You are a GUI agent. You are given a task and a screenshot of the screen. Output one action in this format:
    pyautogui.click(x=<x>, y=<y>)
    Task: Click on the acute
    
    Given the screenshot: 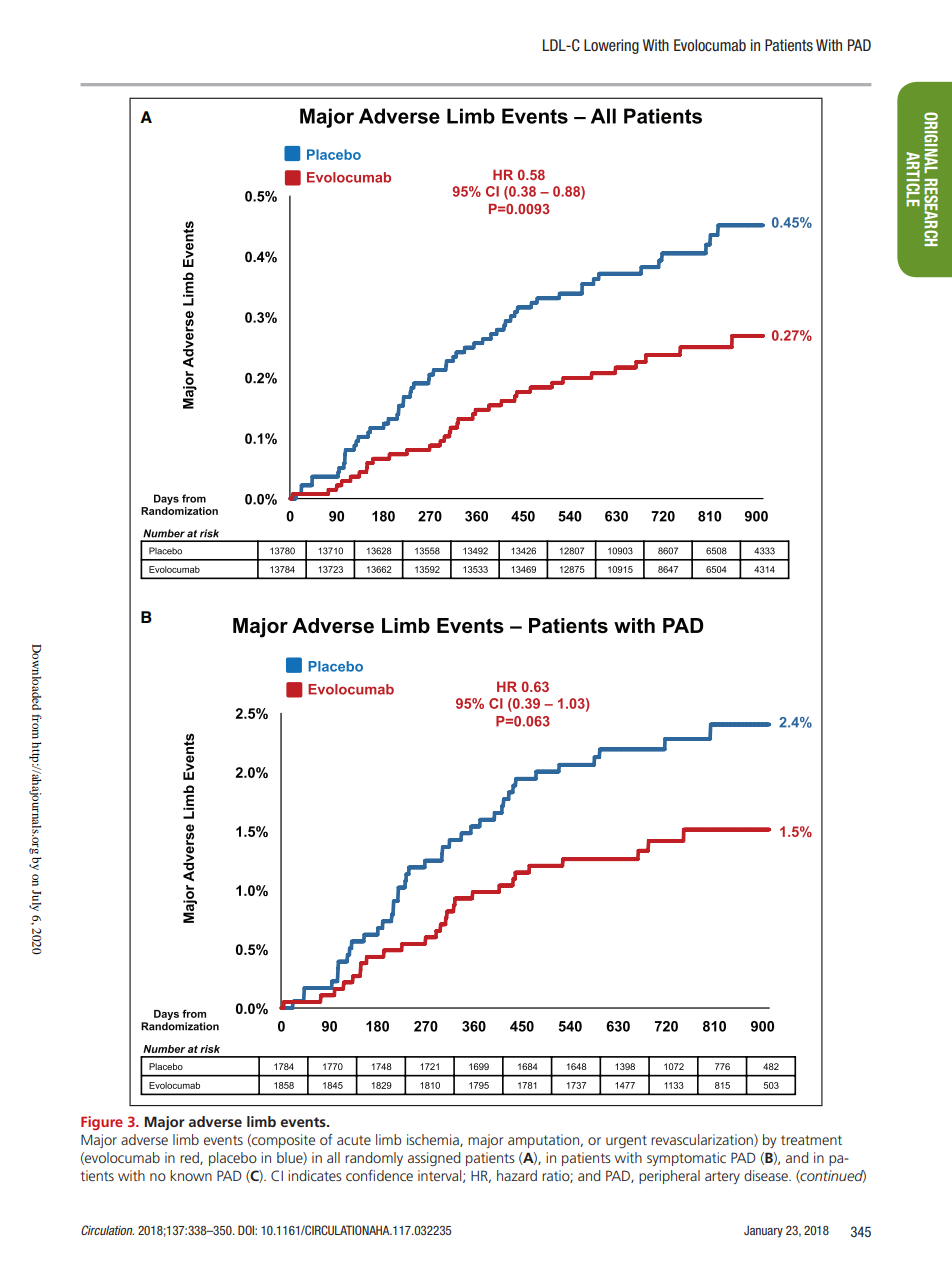 What is the action you would take?
    pyautogui.click(x=354, y=1140)
